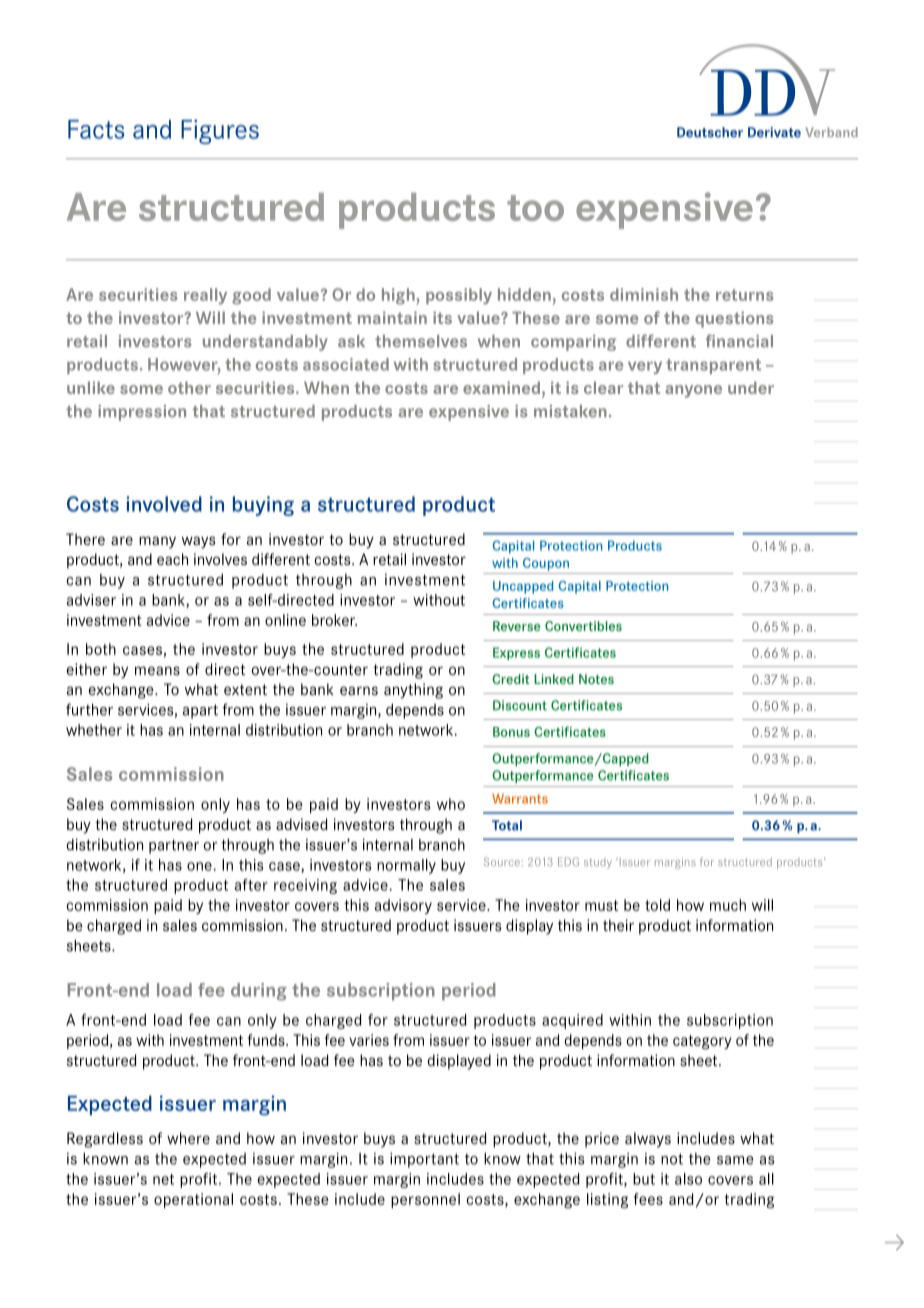 Image resolution: width=924 pixels, height=1308 pixels. Describe the element at coordinates (421, 341) in the image. I see `themselves` at that location.
